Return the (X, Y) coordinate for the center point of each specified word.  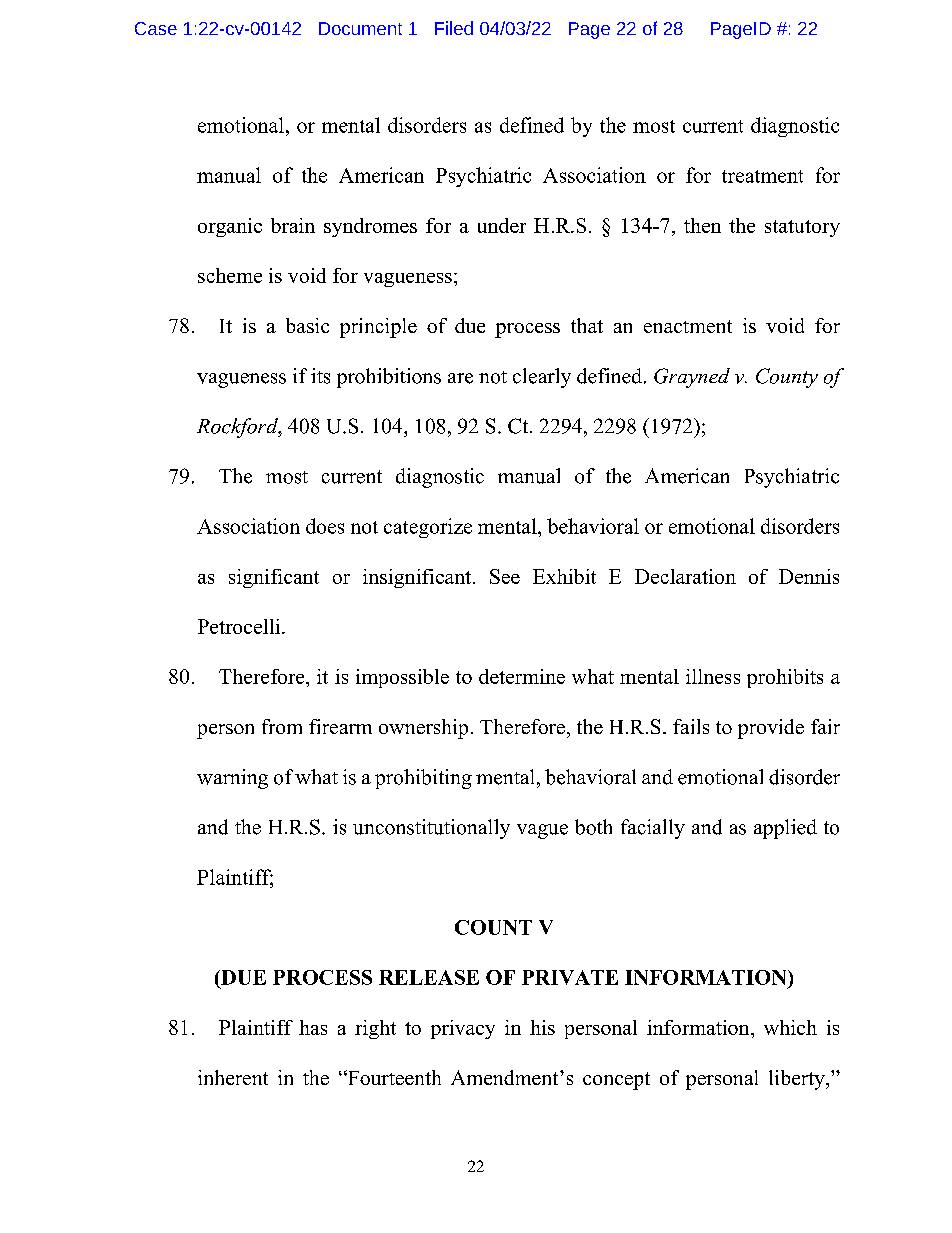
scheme (230, 275)
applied (785, 829)
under (502, 225)
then (702, 225)
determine (522, 676)
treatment (762, 176)
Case (156, 28)
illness (713, 676)
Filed (454, 28)
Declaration (685, 576)
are (460, 378)
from (282, 726)
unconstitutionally (431, 829)
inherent (233, 1077)
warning (232, 779)
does (325, 526)
